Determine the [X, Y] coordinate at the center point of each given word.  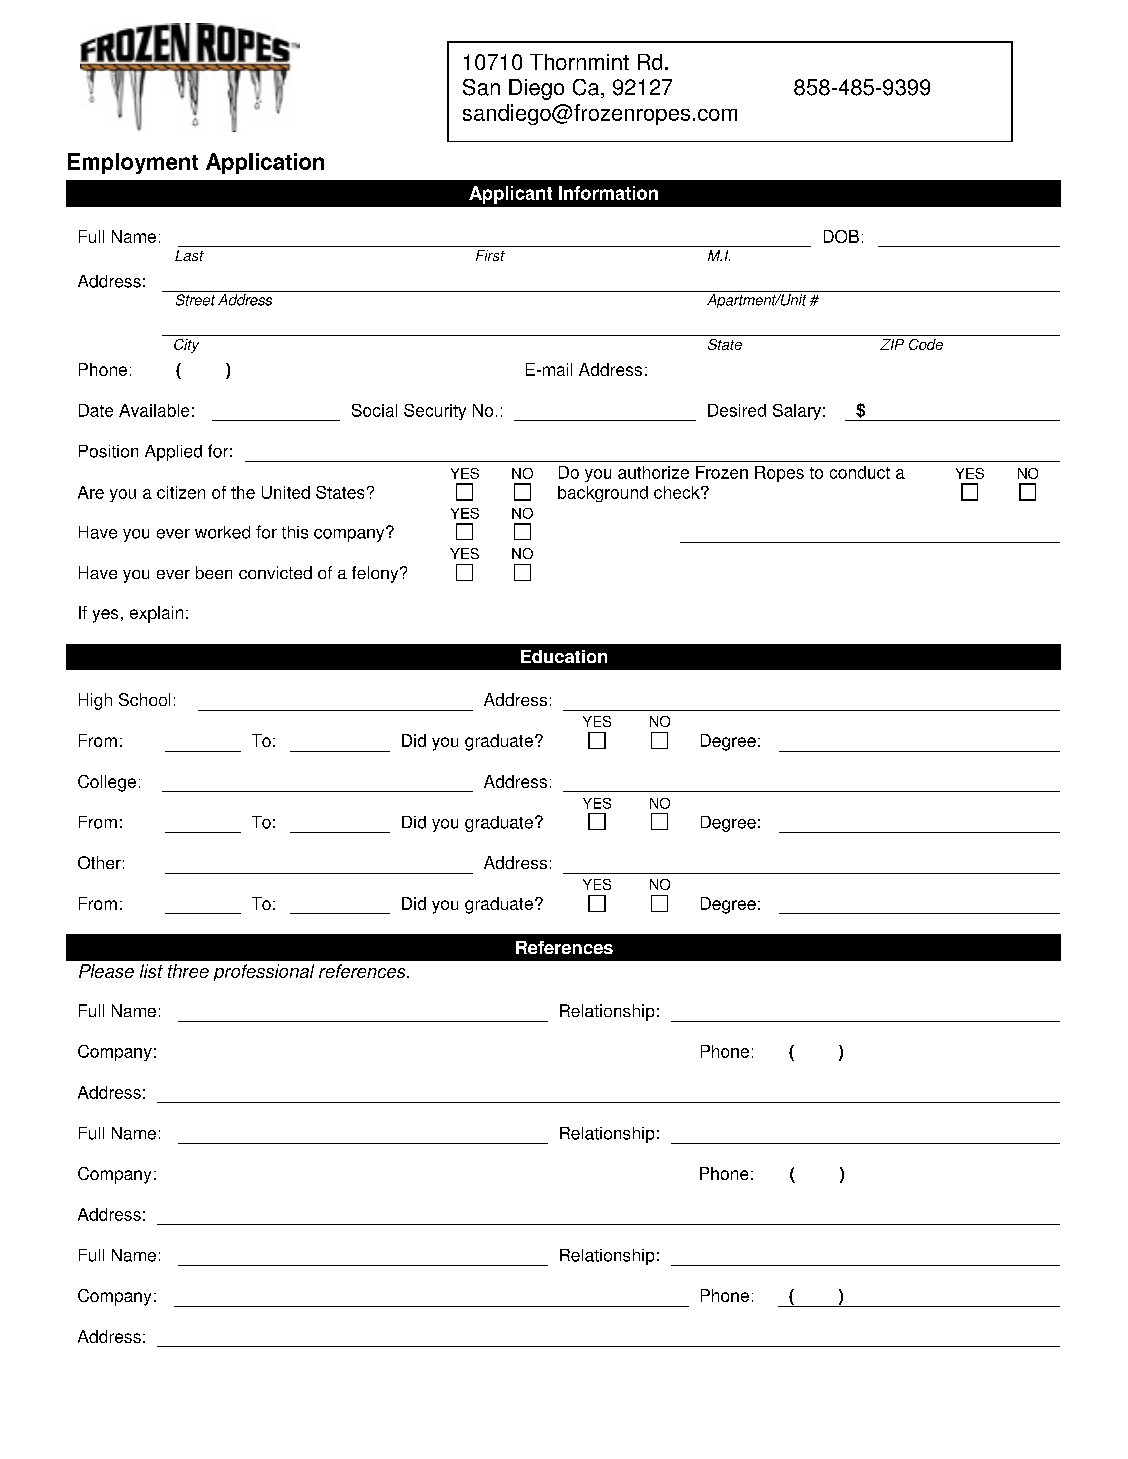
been [214, 572]
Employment [133, 163]
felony [376, 574]
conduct [860, 472]
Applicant [510, 195]
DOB [841, 236]
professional [264, 972]
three [188, 971]
